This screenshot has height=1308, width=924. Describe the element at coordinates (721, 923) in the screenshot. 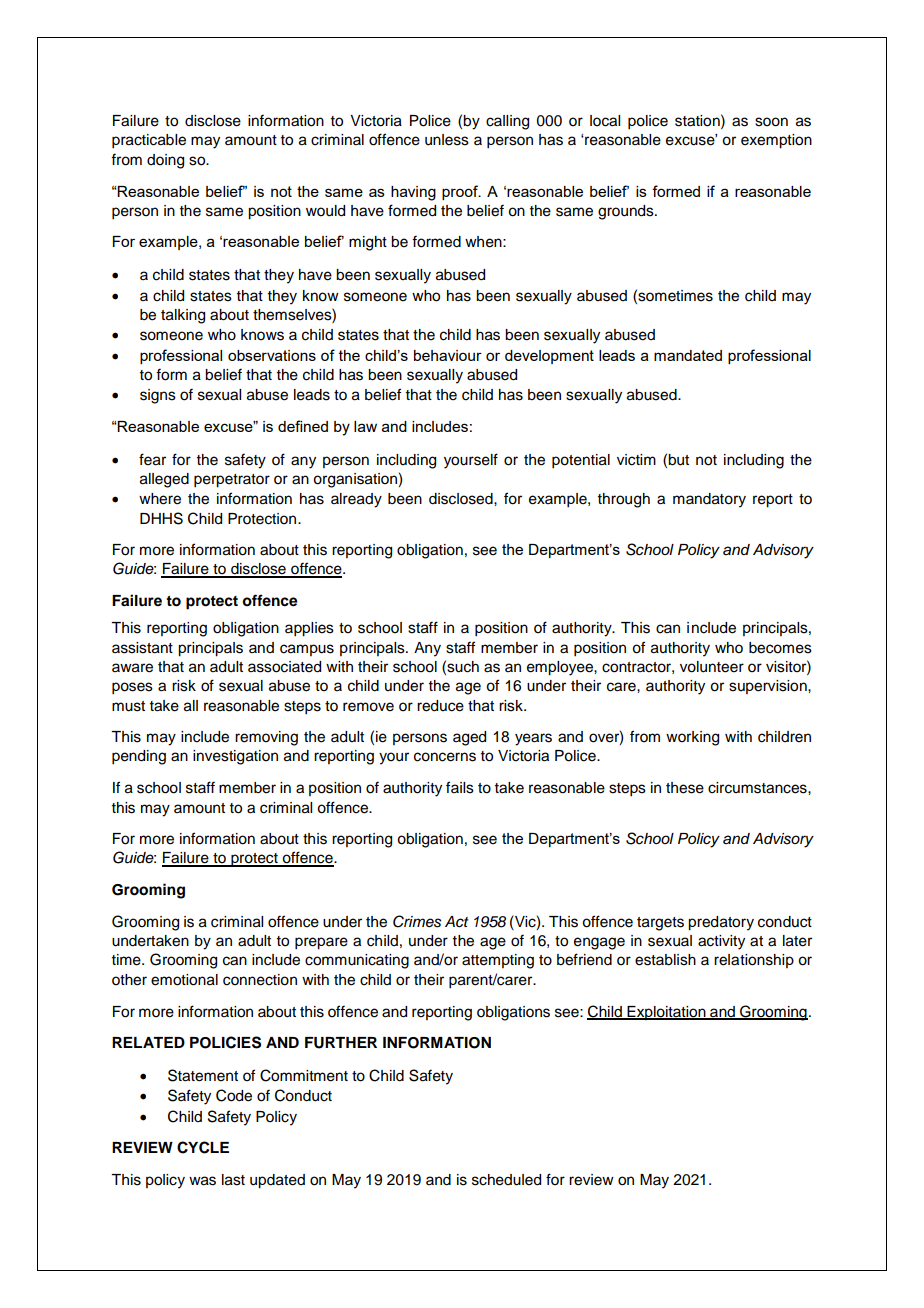

I see `predatory` at that location.
